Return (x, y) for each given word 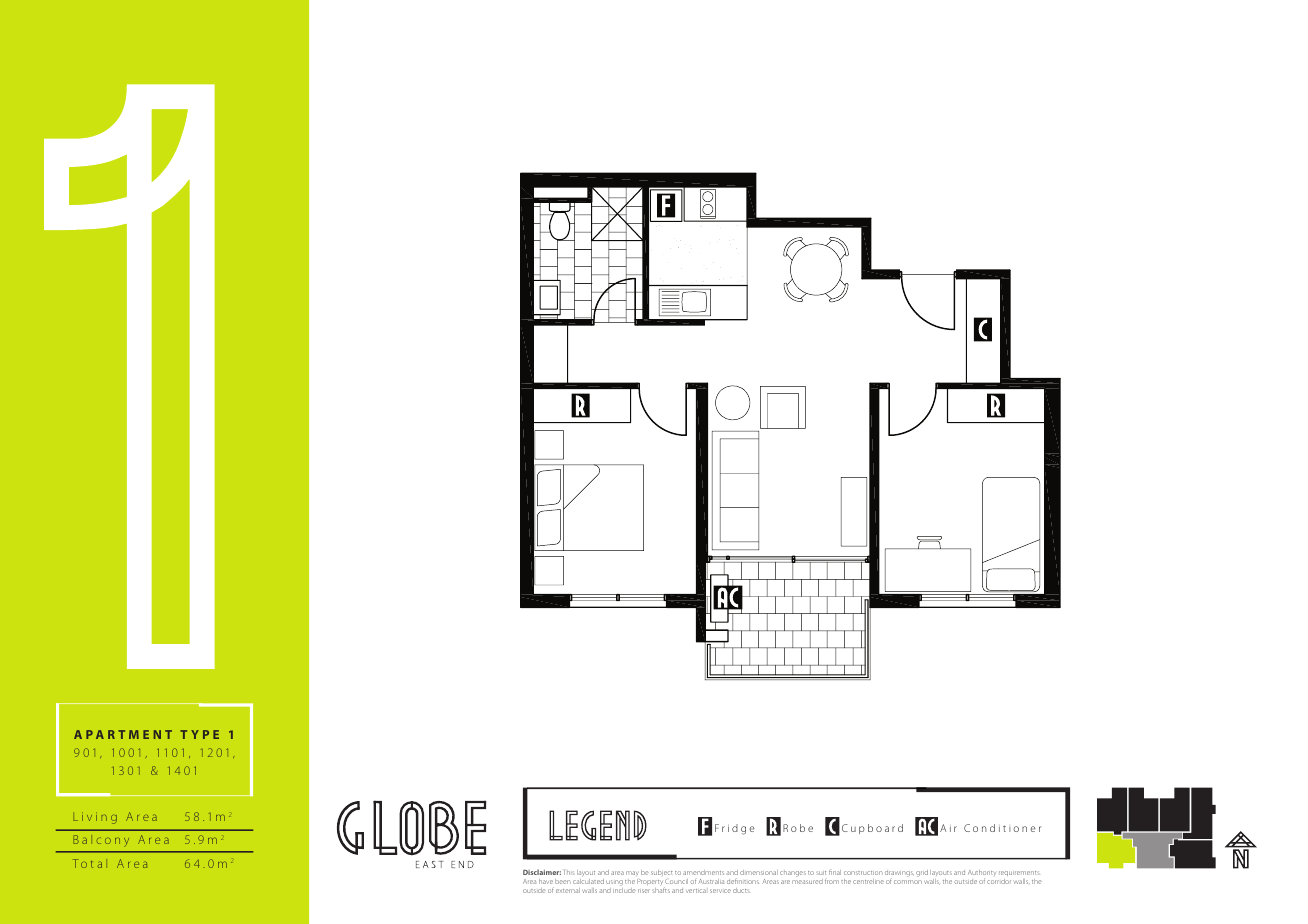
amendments (703, 872)
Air (948, 828)
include (624, 889)
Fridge (735, 829)
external (568, 890)
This (569, 872)
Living (95, 818)
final (835, 872)
